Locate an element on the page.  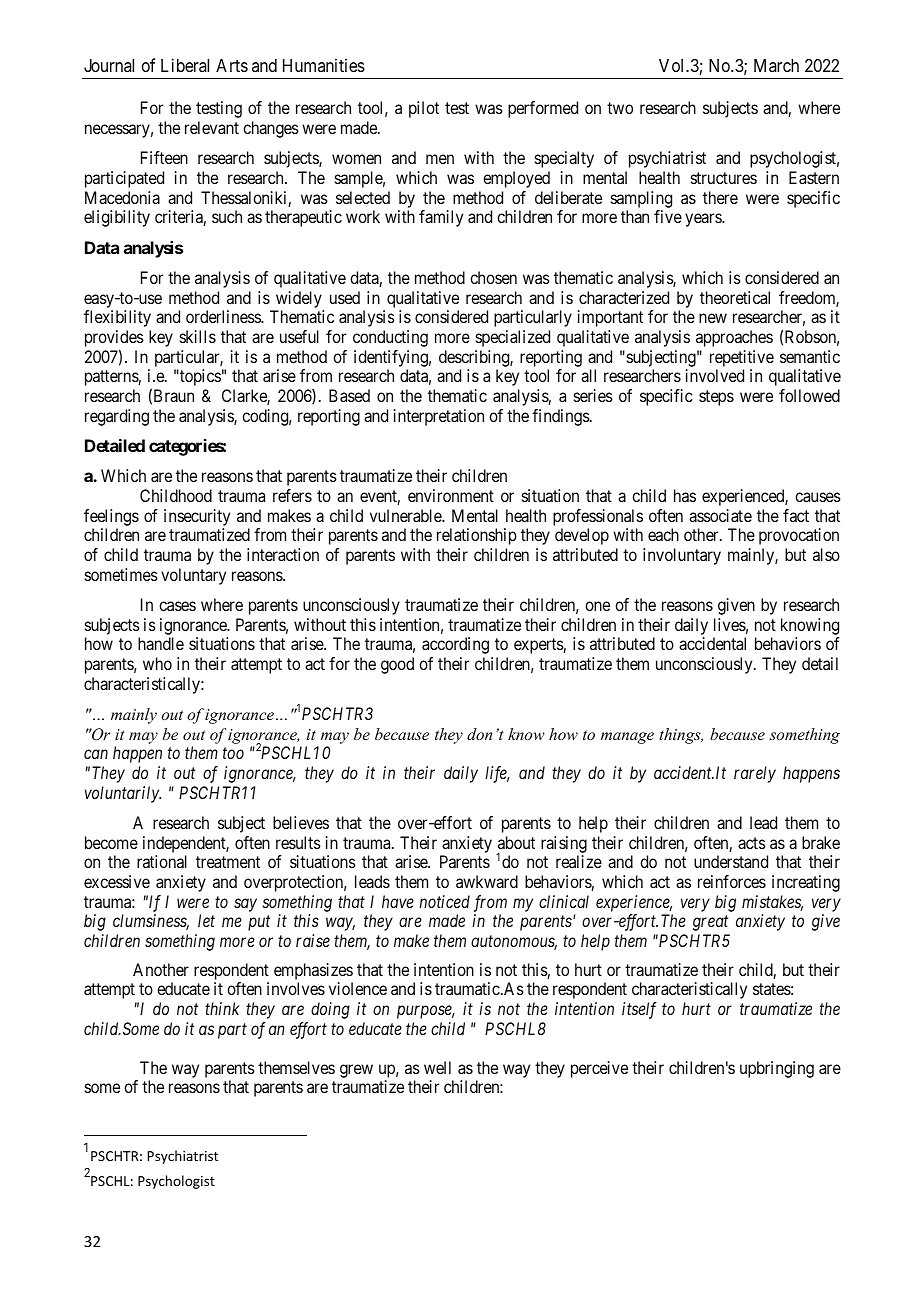
well is located at coordinates (437, 1067).
